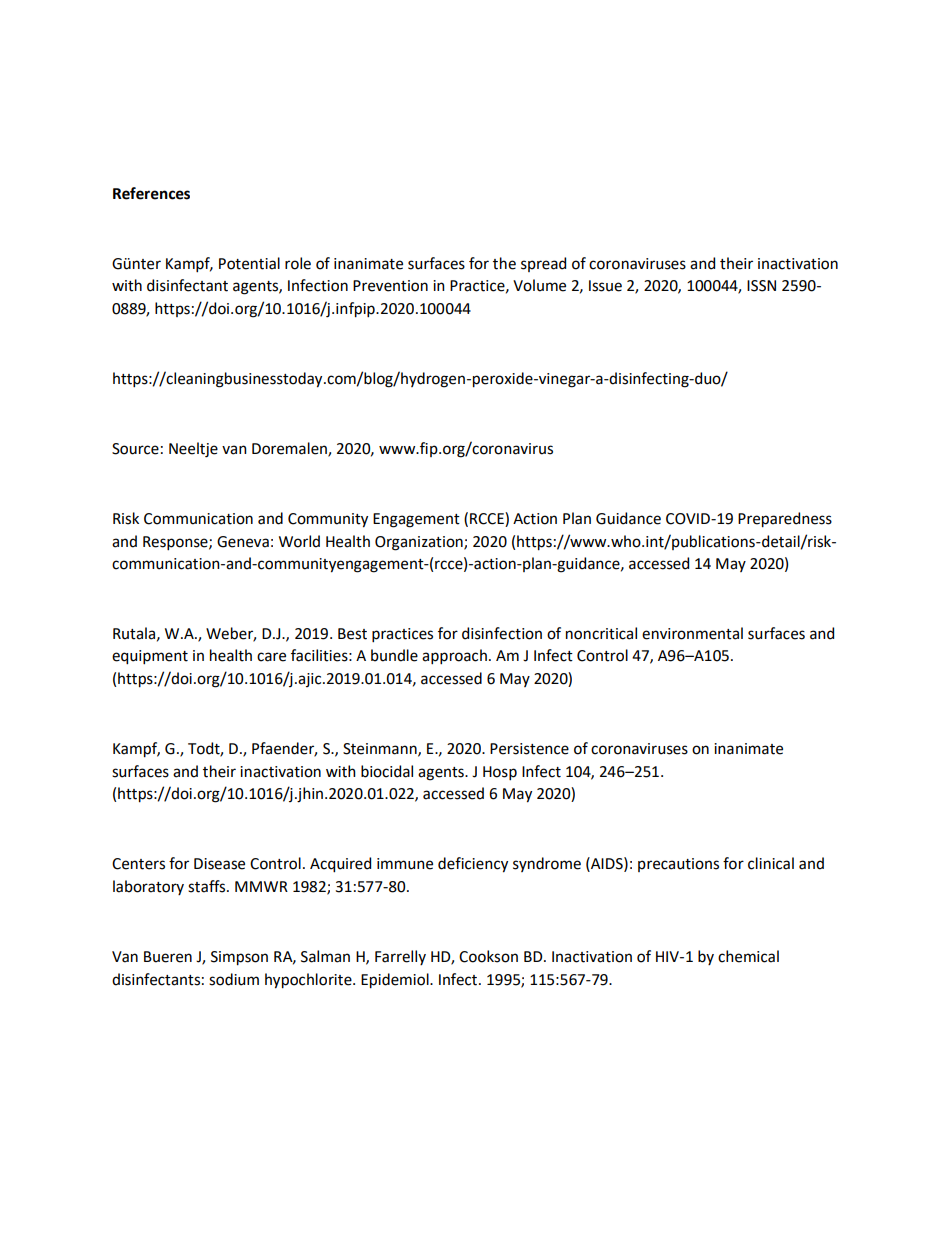 The height and width of the screenshot is (1233, 952). Describe the element at coordinates (135, 449) in the screenshot. I see `Source` at that location.
